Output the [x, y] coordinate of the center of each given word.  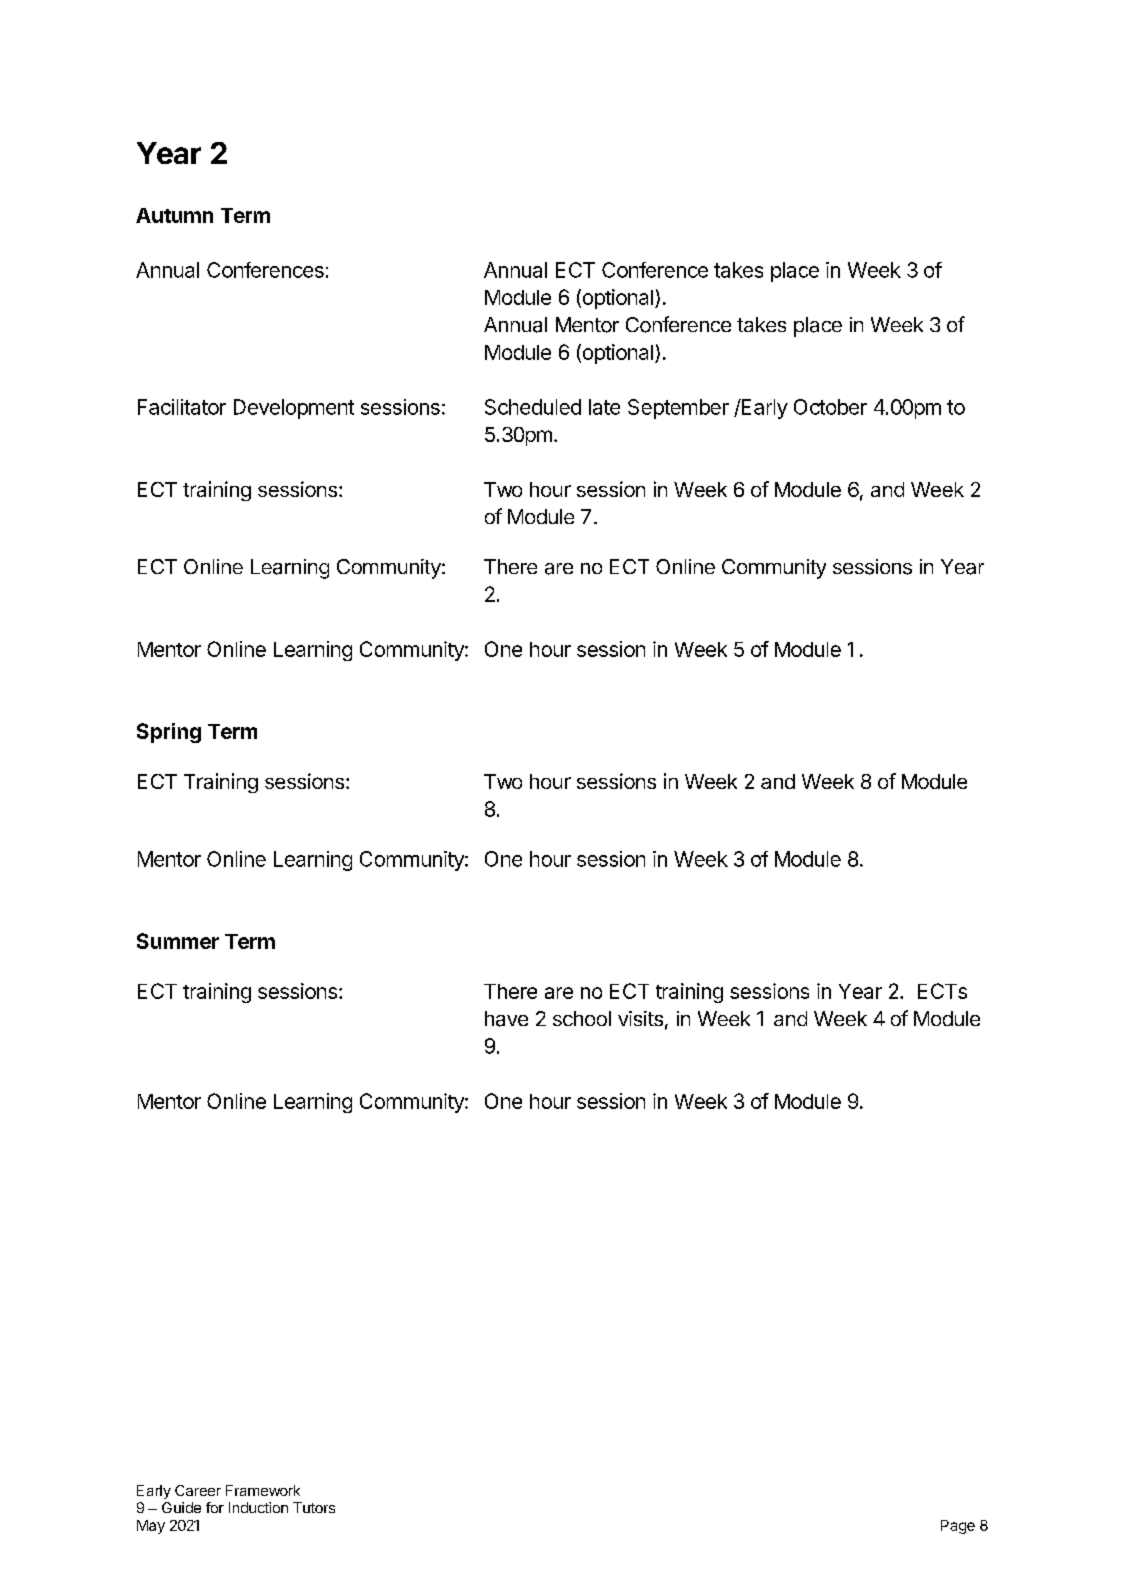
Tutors [314, 1507]
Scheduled [533, 407]
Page [958, 1527]
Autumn [174, 215]
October [830, 407]
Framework [263, 1490]
